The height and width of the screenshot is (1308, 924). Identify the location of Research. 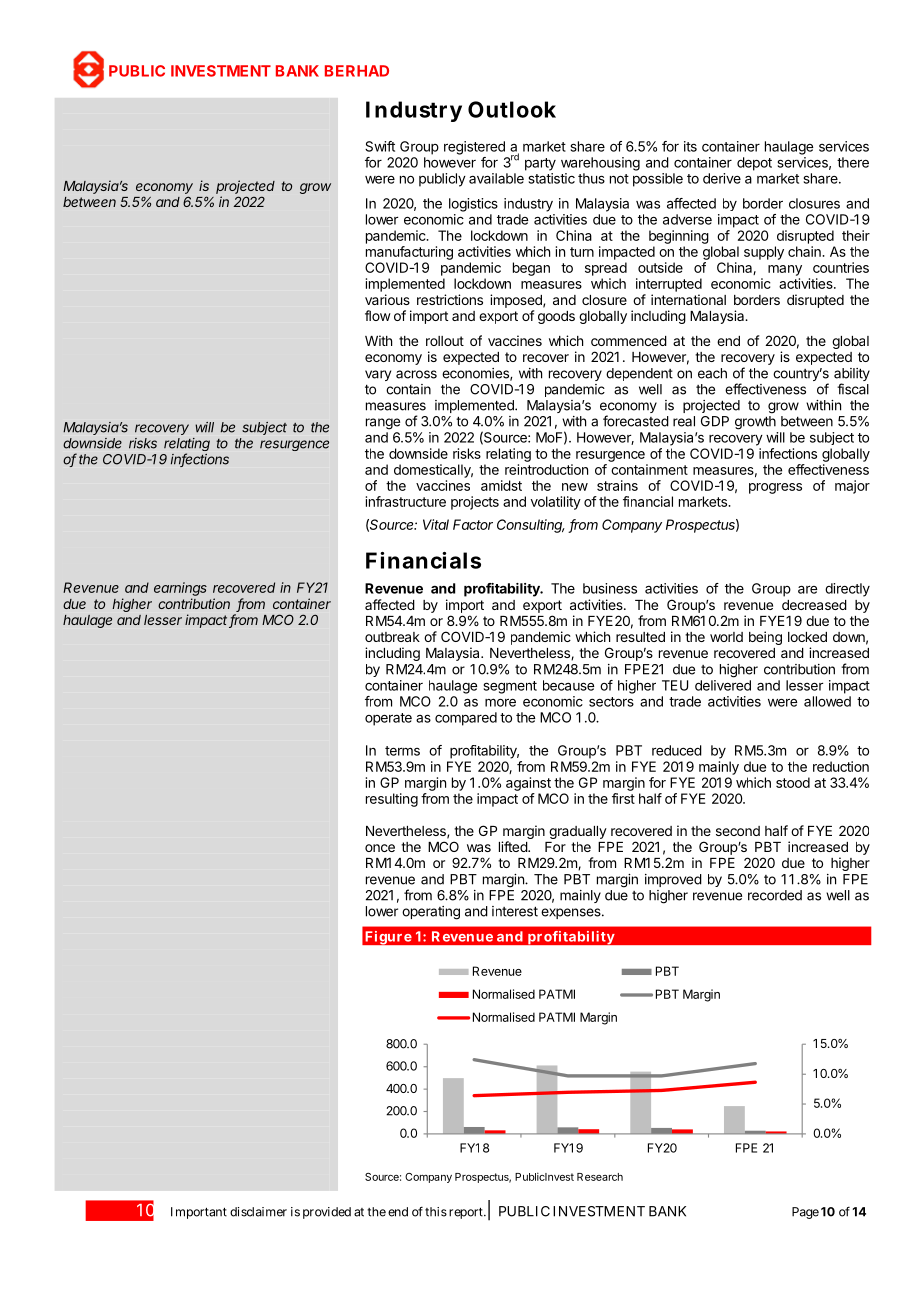
(600, 1177).
